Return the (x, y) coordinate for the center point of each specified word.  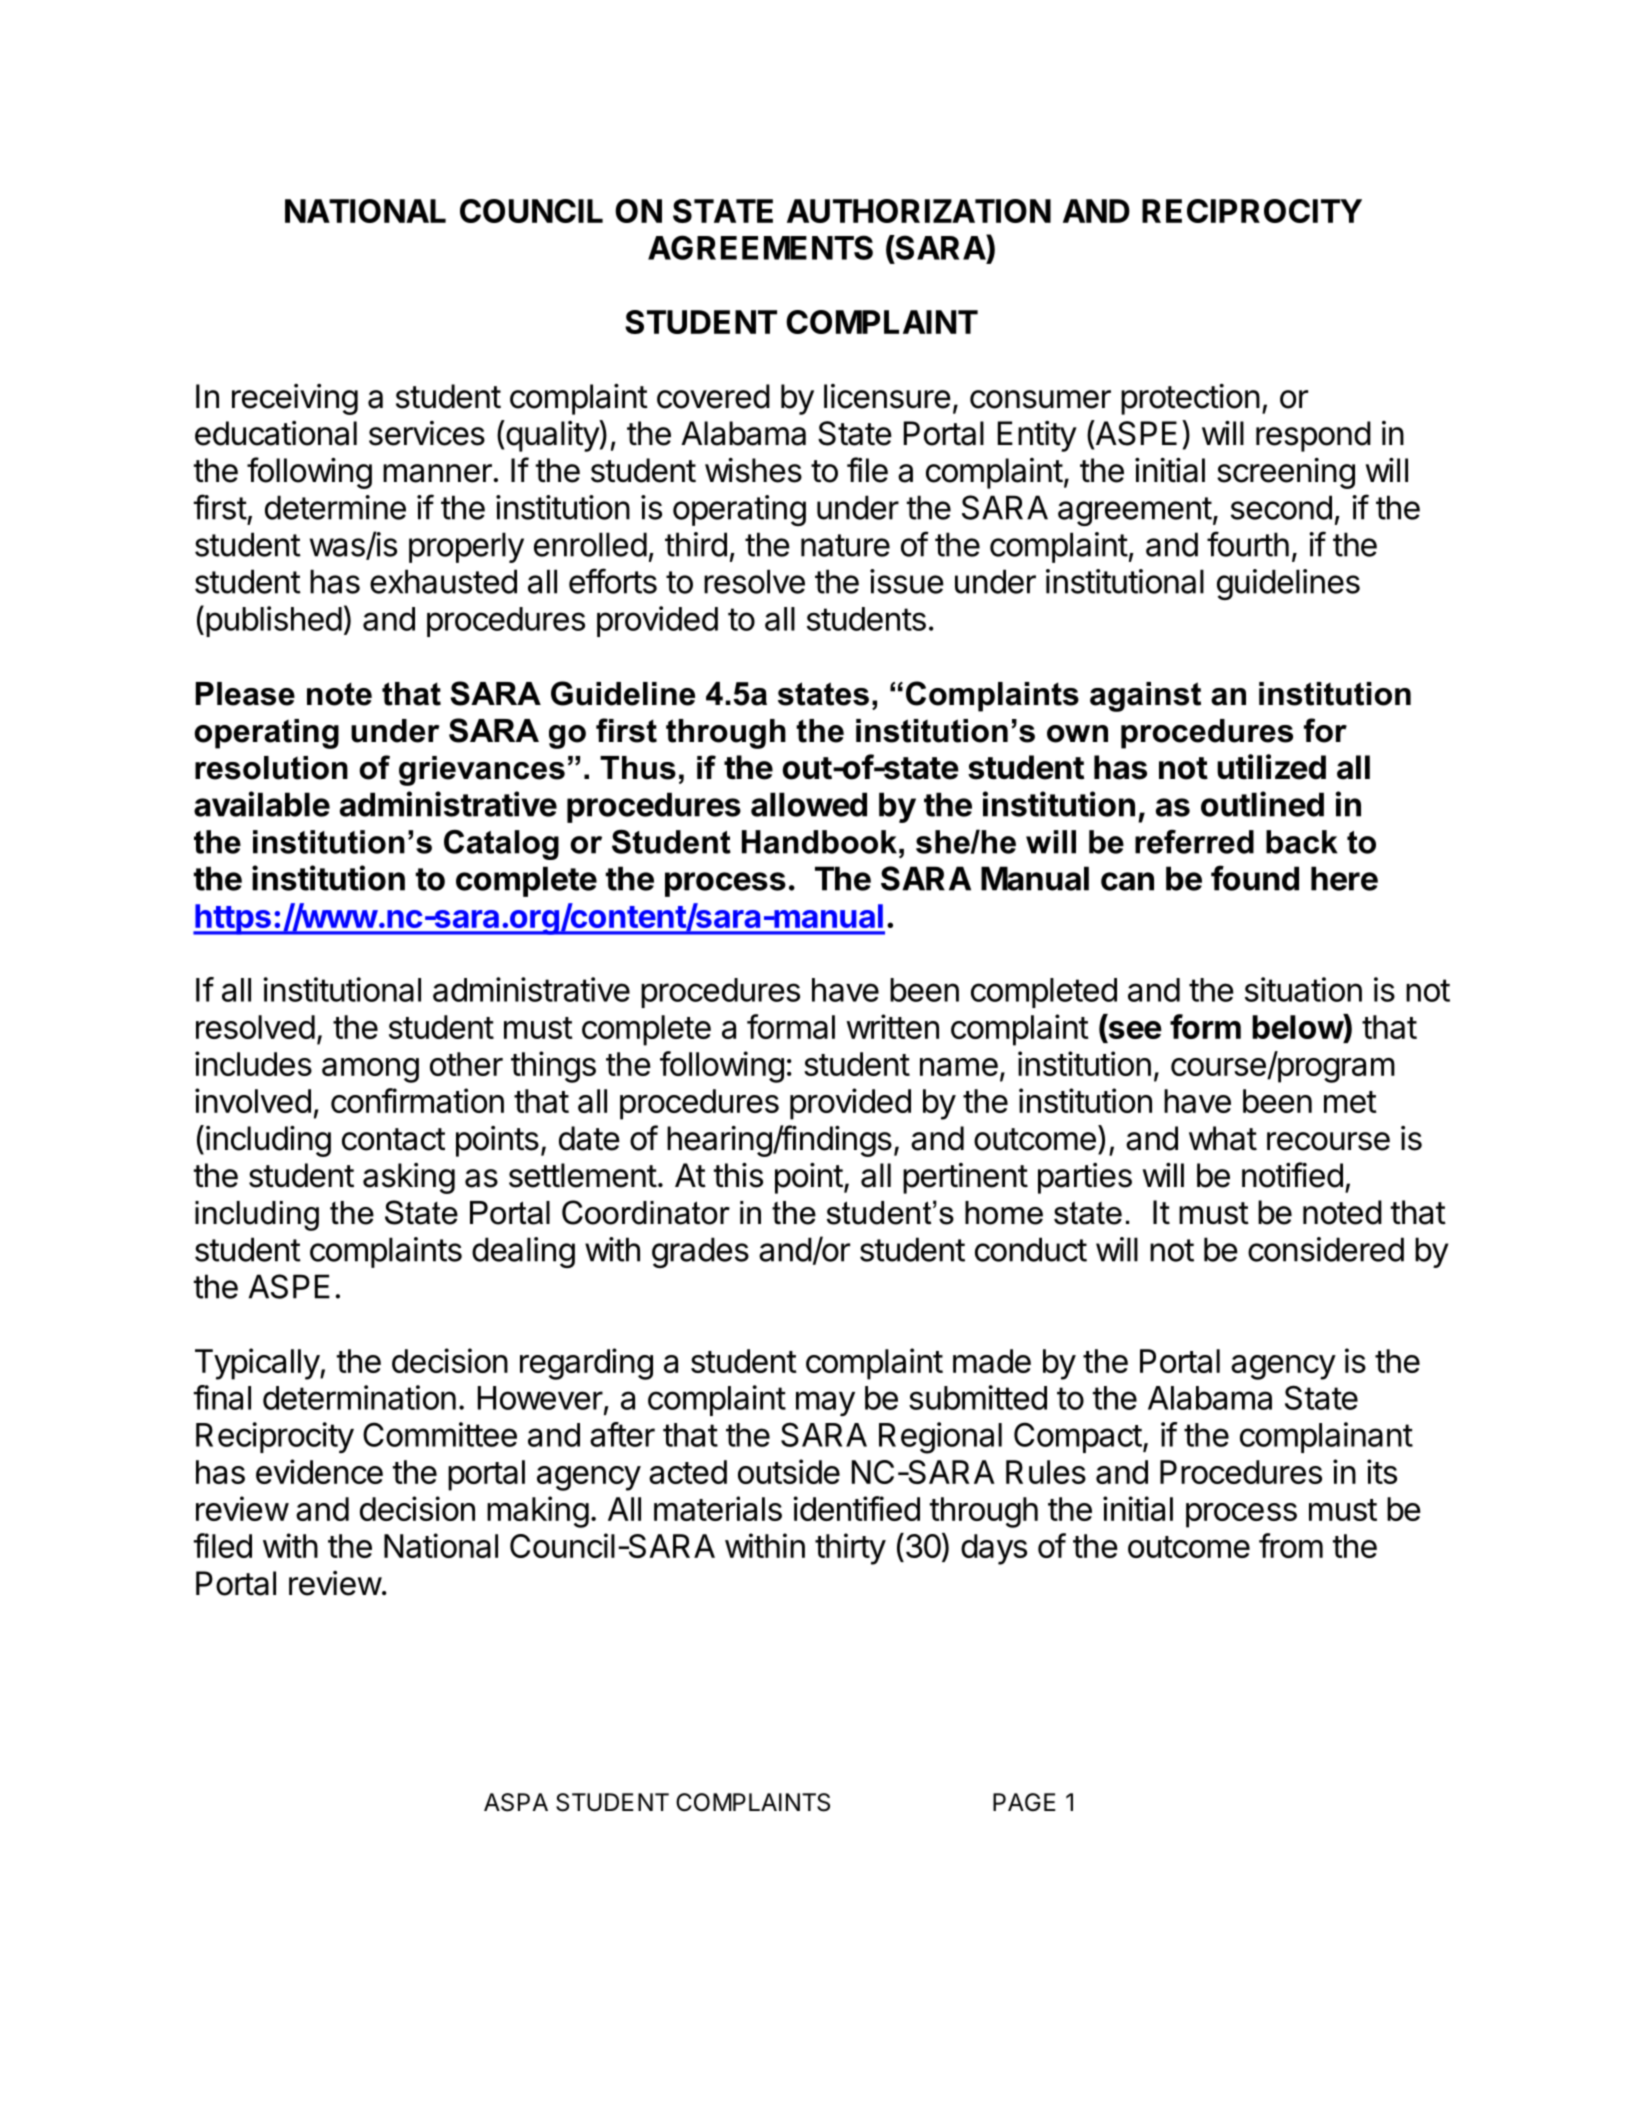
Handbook (819, 842)
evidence (319, 1471)
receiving (295, 399)
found (1255, 878)
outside (789, 1471)
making (538, 1512)
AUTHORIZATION (919, 211)
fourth (1248, 544)
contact (393, 1139)
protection (1190, 399)
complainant (1326, 1437)
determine (335, 507)
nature (845, 545)
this (738, 1175)
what (1223, 1138)
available (262, 804)
